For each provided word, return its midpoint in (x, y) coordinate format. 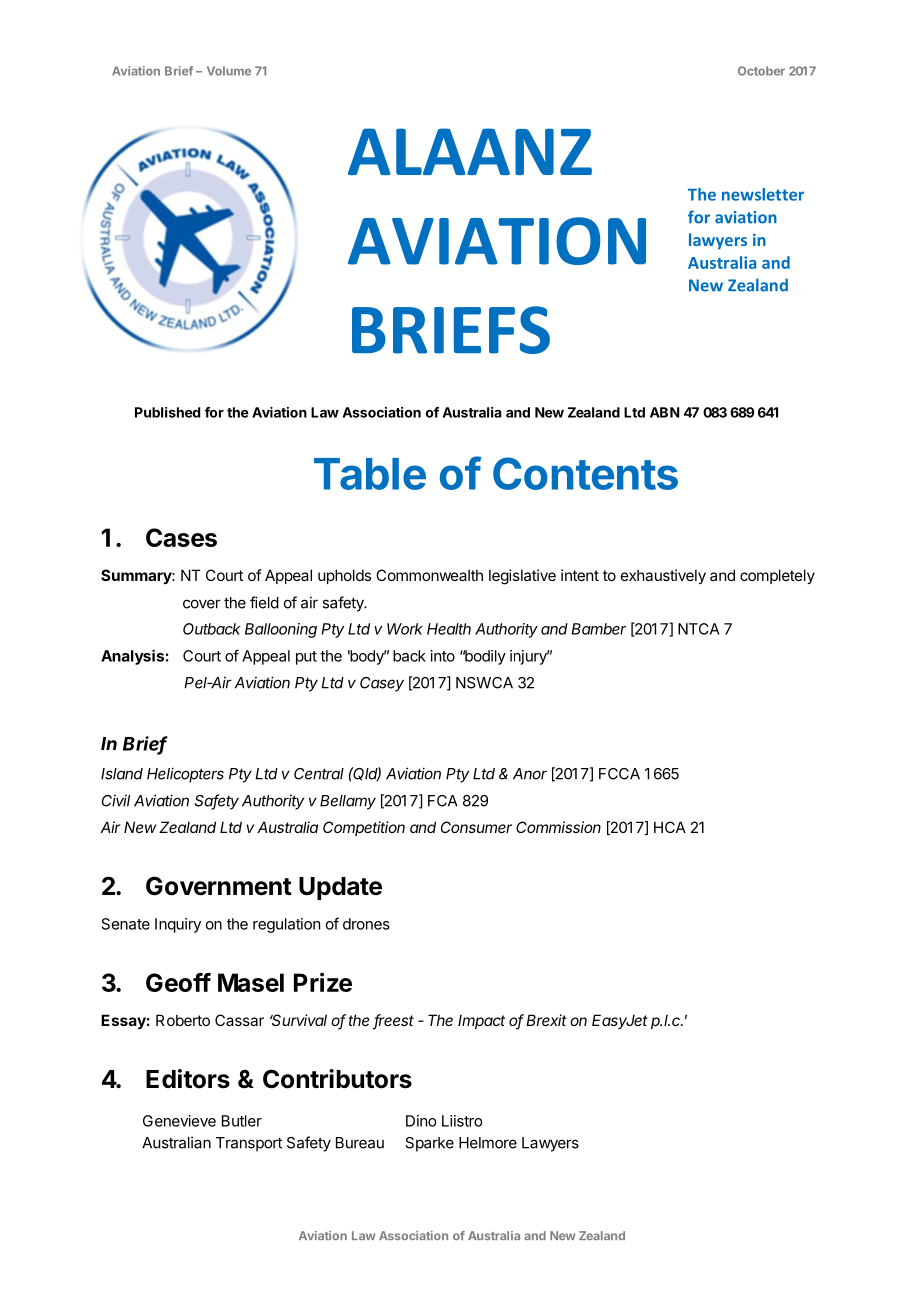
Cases (181, 537)
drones (366, 924)
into (443, 656)
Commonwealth (429, 575)
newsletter (763, 194)
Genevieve (179, 1121)
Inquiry (178, 925)
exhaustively (663, 576)
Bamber (599, 629)
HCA (670, 827)
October (761, 71)
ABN (665, 412)
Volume (229, 71)
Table (370, 474)
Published (167, 412)
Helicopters (185, 775)
